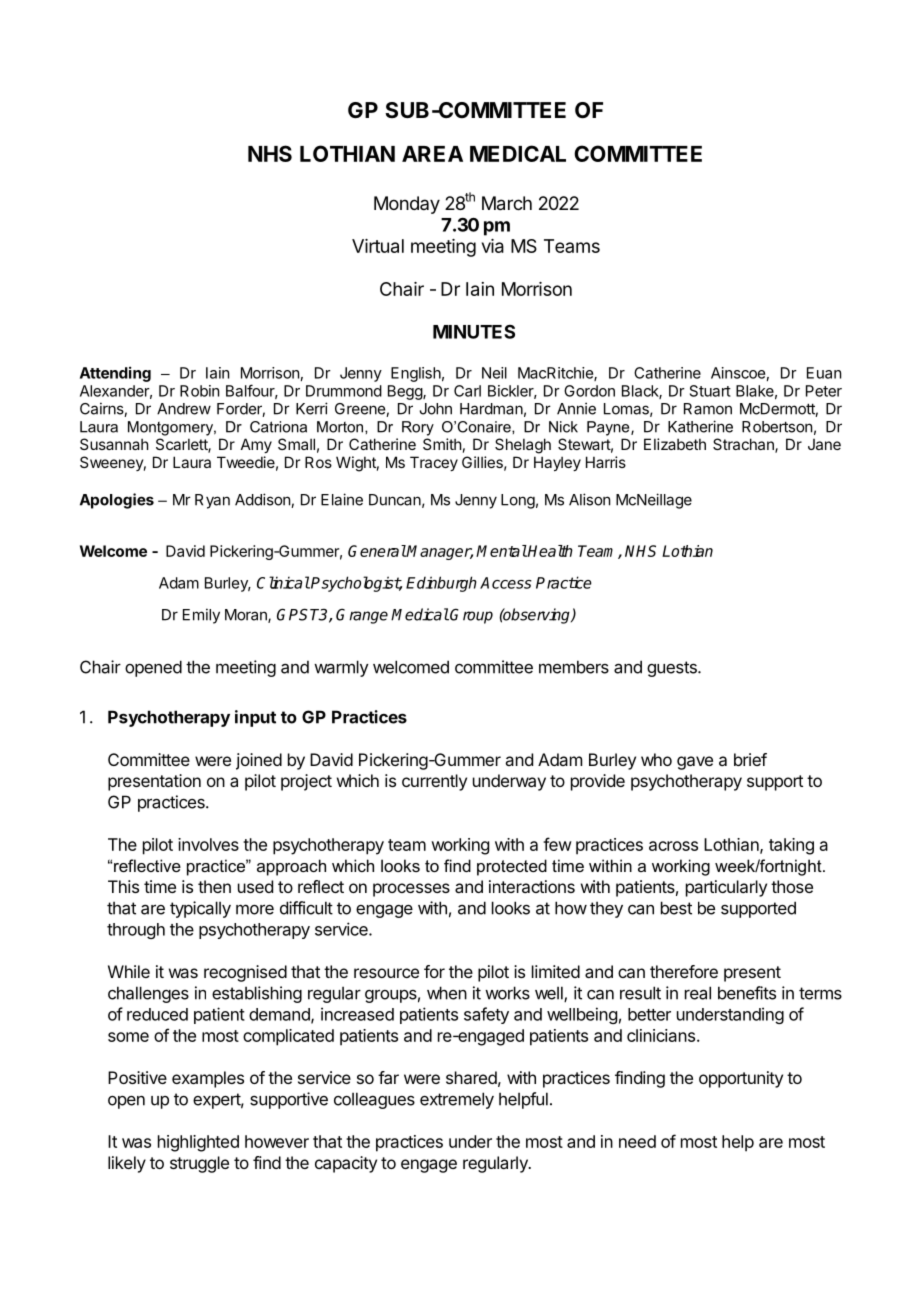 This screenshot has height=1308, width=924. What do you see at coordinates (378, 246) in the screenshot?
I see `Virtual` at bounding box center [378, 246].
